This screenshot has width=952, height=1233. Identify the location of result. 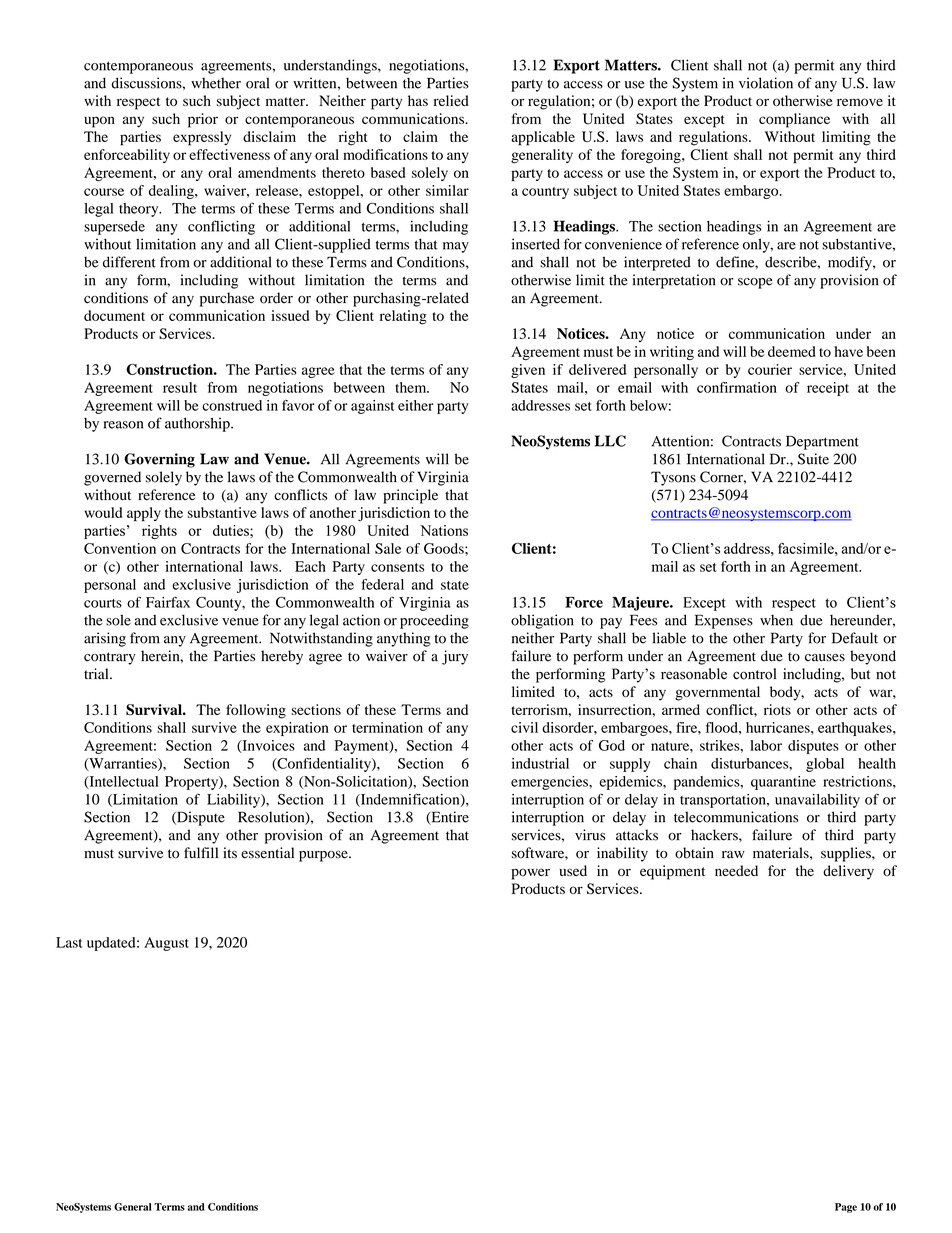
(180, 387).
